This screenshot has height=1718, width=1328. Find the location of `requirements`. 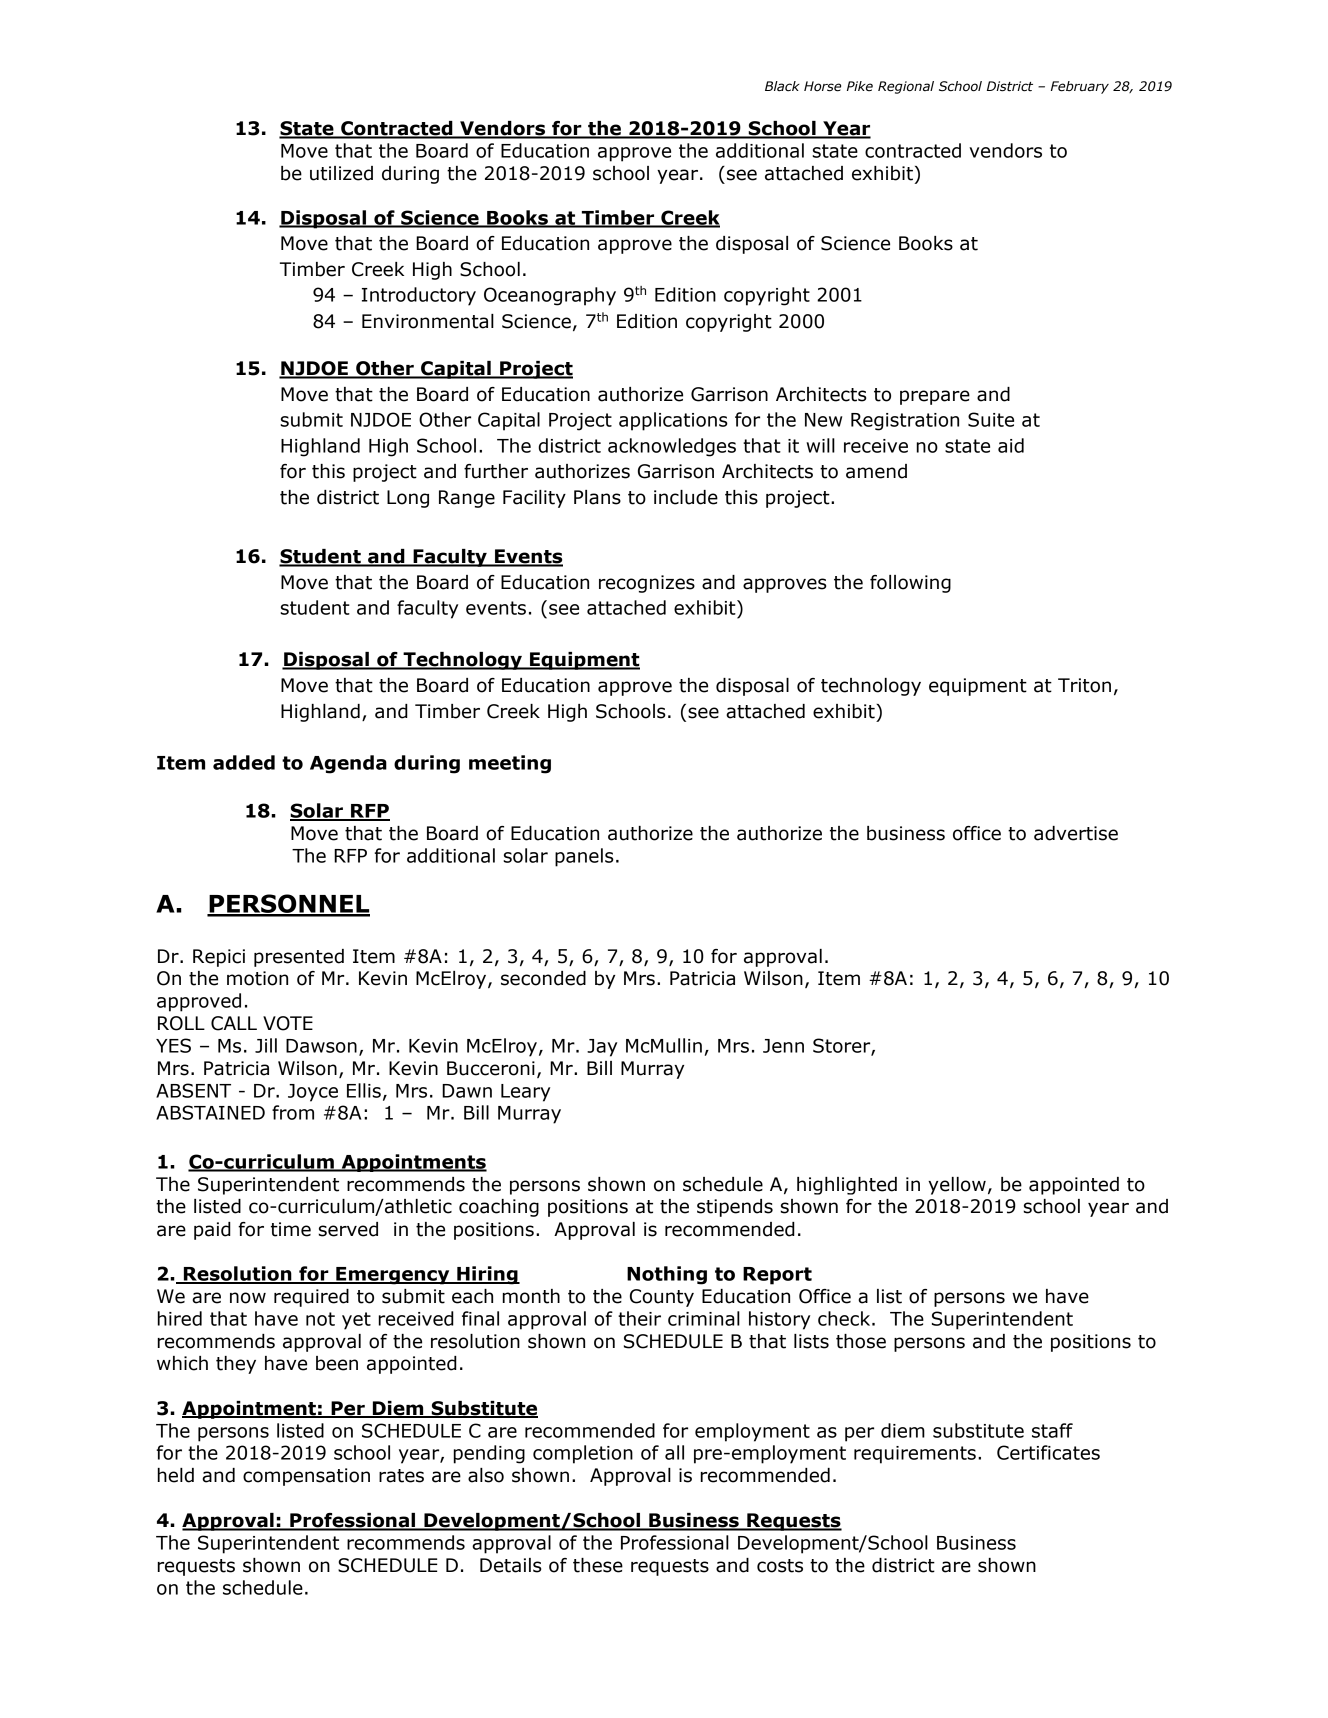

requirements is located at coordinates (915, 1455).
